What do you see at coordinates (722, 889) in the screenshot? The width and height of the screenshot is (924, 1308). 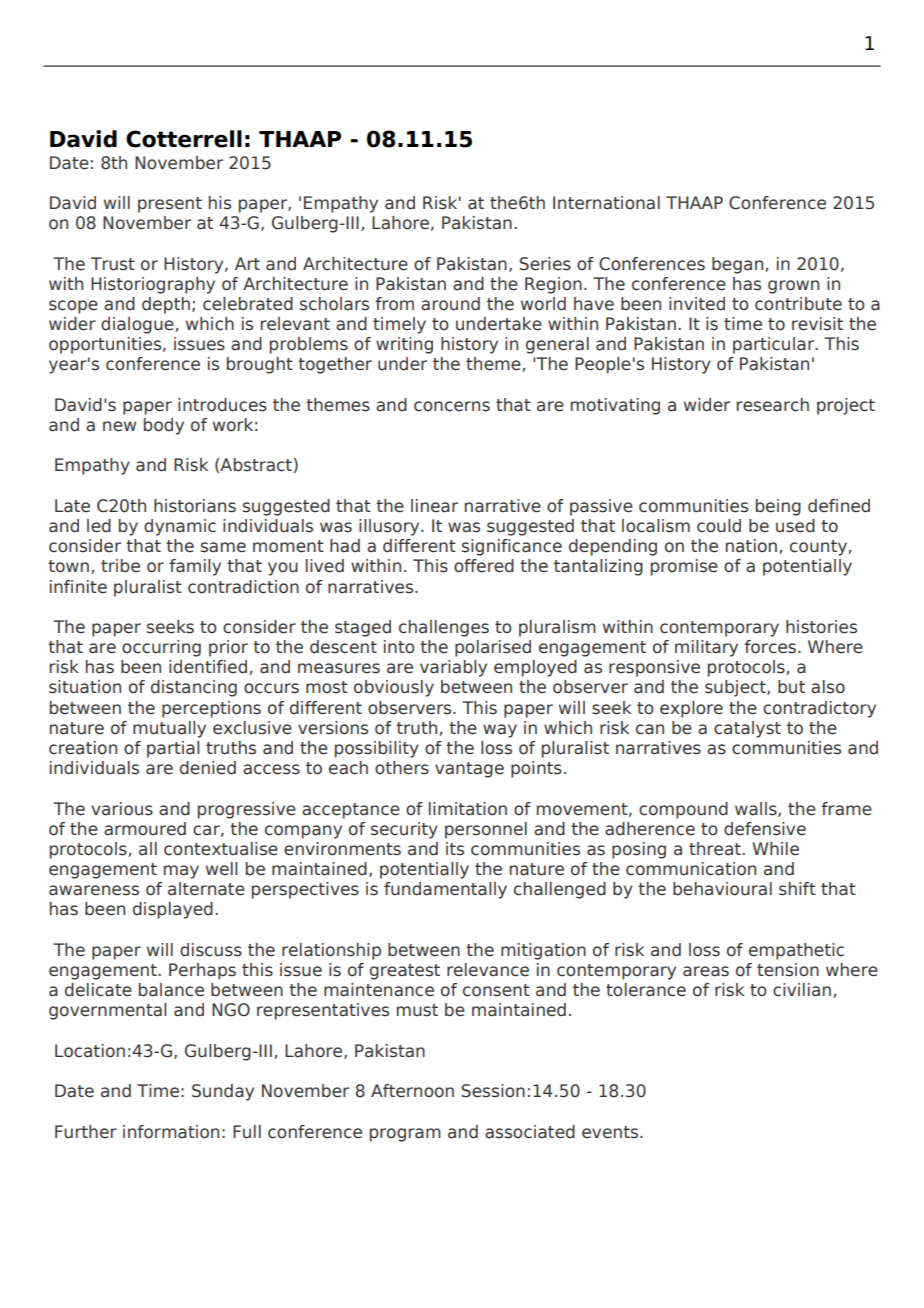 I see `behavioural` at bounding box center [722, 889].
